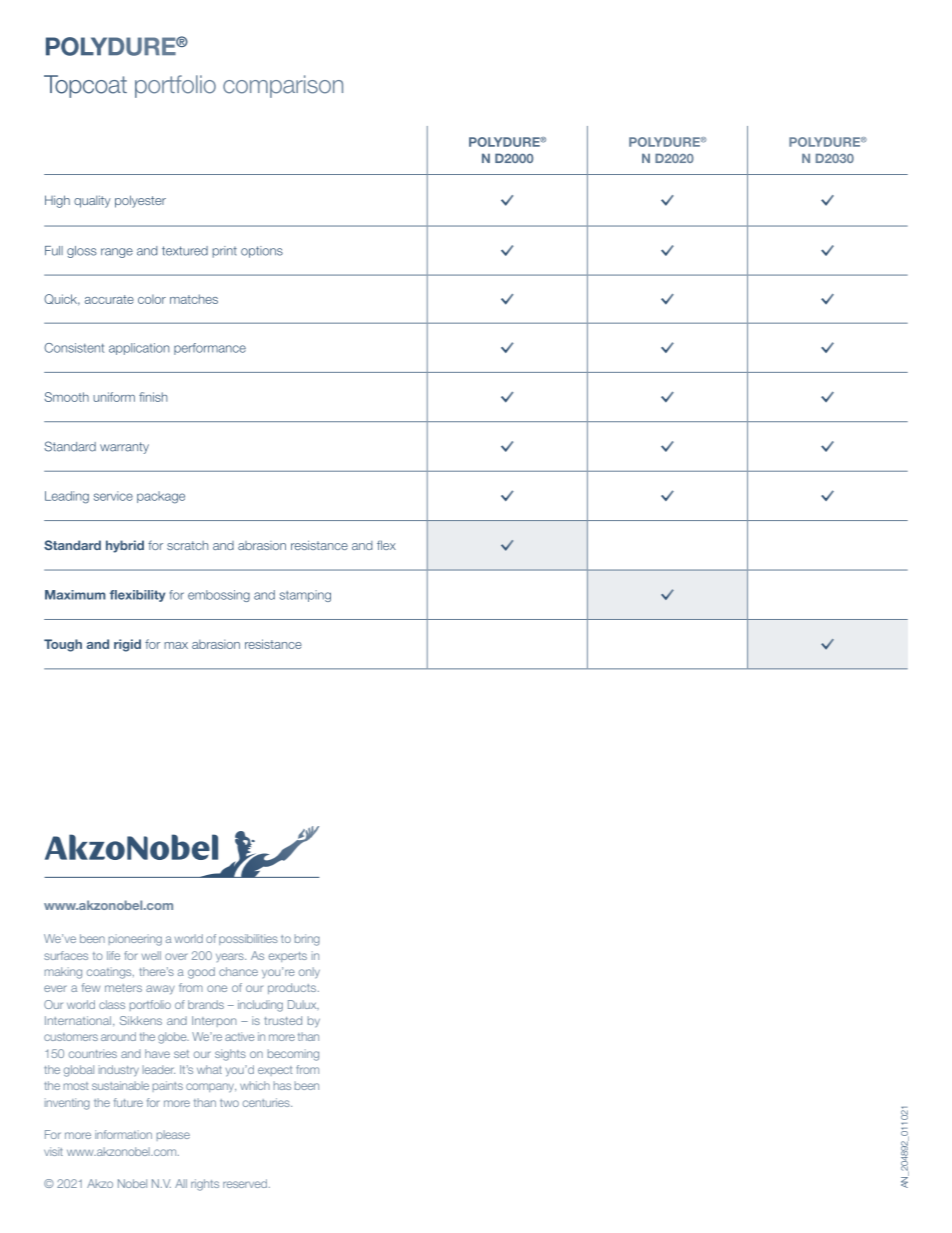 The image size is (952, 1233). What do you see at coordinates (67, 1104) in the document?
I see `inventing` at bounding box center [67, 1104].
